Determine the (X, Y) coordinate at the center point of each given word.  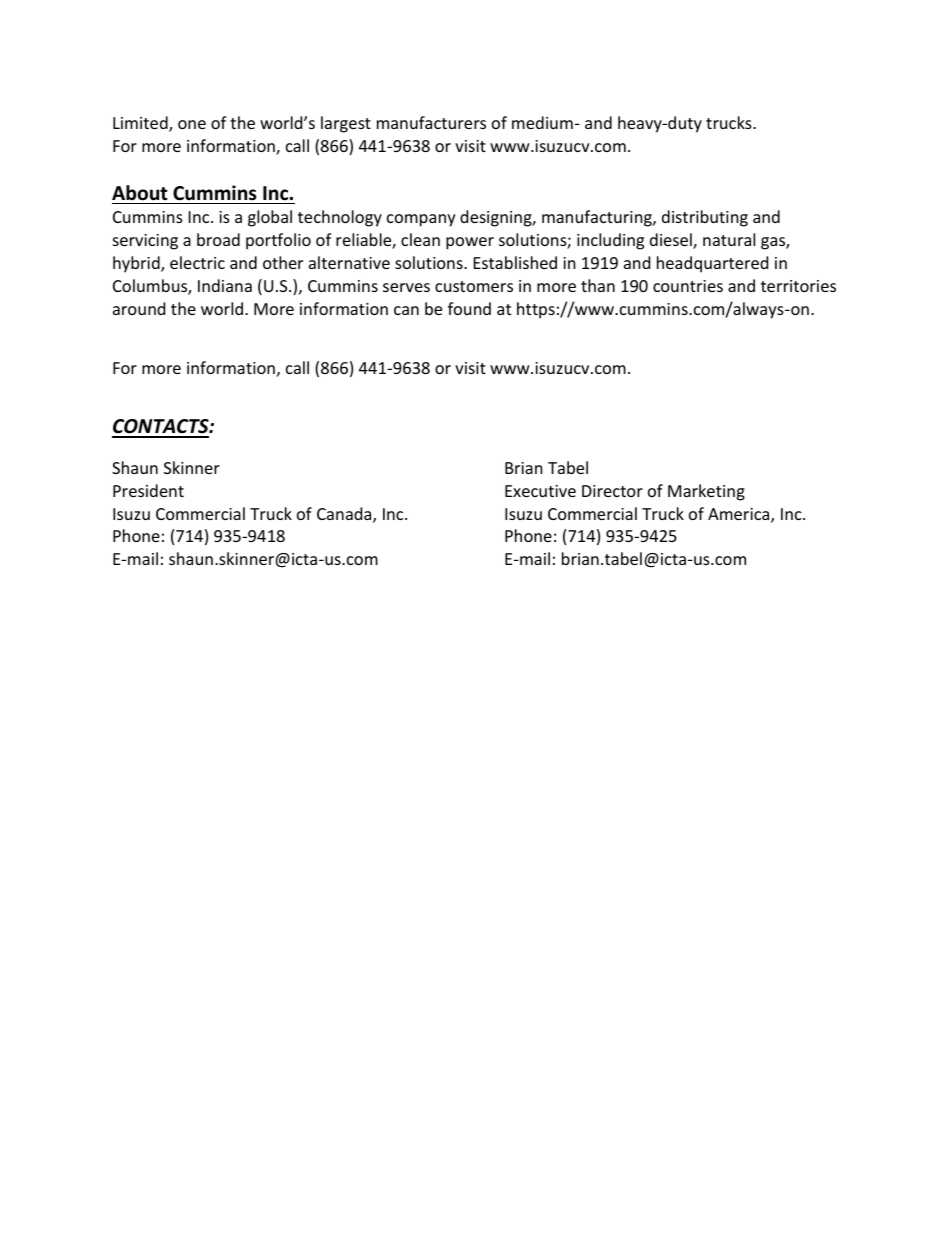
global (270, 218)
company (421, 220)
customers (474, 286)
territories (798, 286)
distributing (705, 218)
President (148, 490)
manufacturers (431, 122)
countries (688, 286)
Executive (540, 491)
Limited (141, 124)
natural (729, 239)
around (139, 308)
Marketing (706, 492)
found (469, 308)
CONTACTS (161, 428)
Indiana (225, 285)
